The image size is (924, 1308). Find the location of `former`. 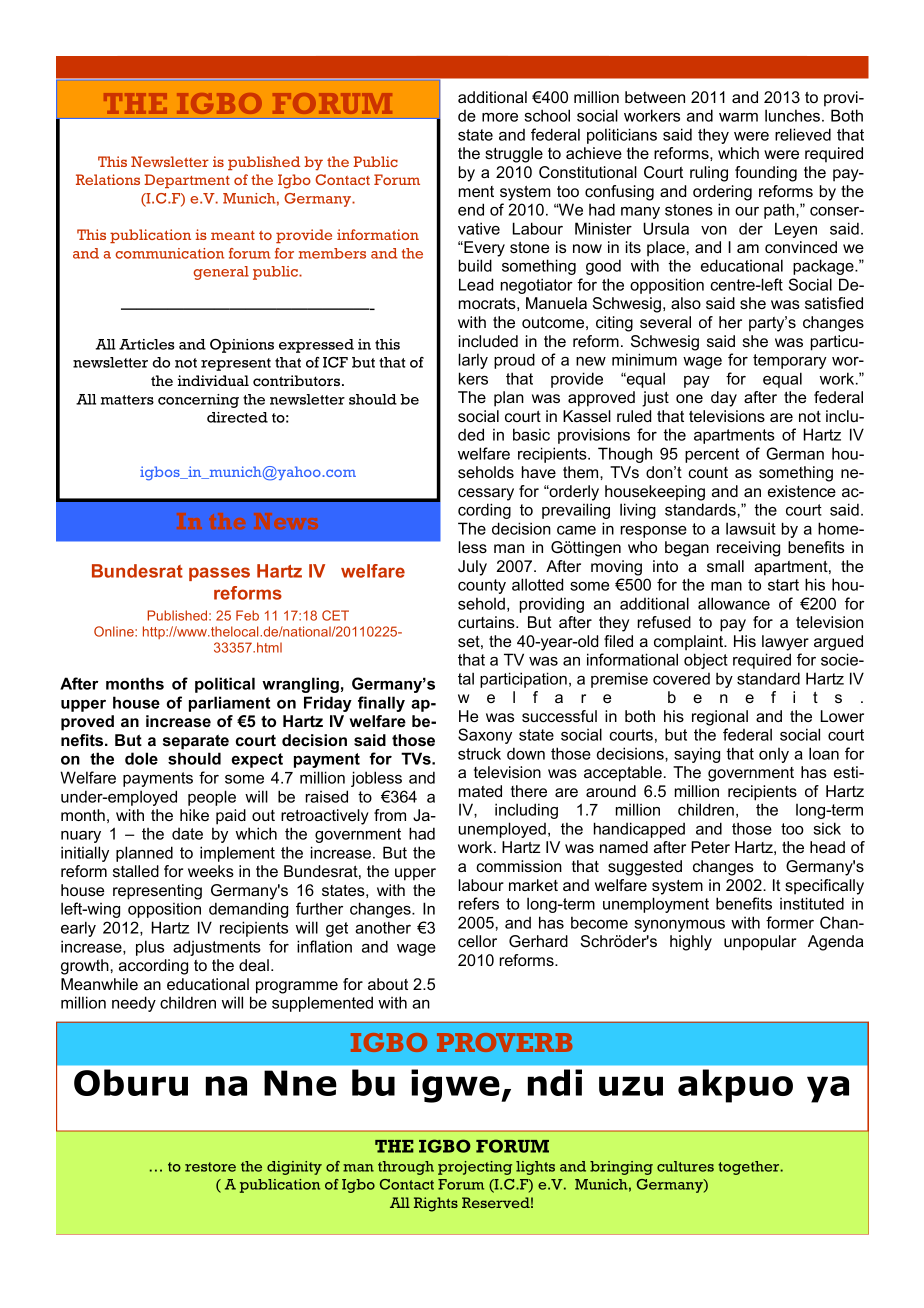

former is located at coordinates (790, 922).
